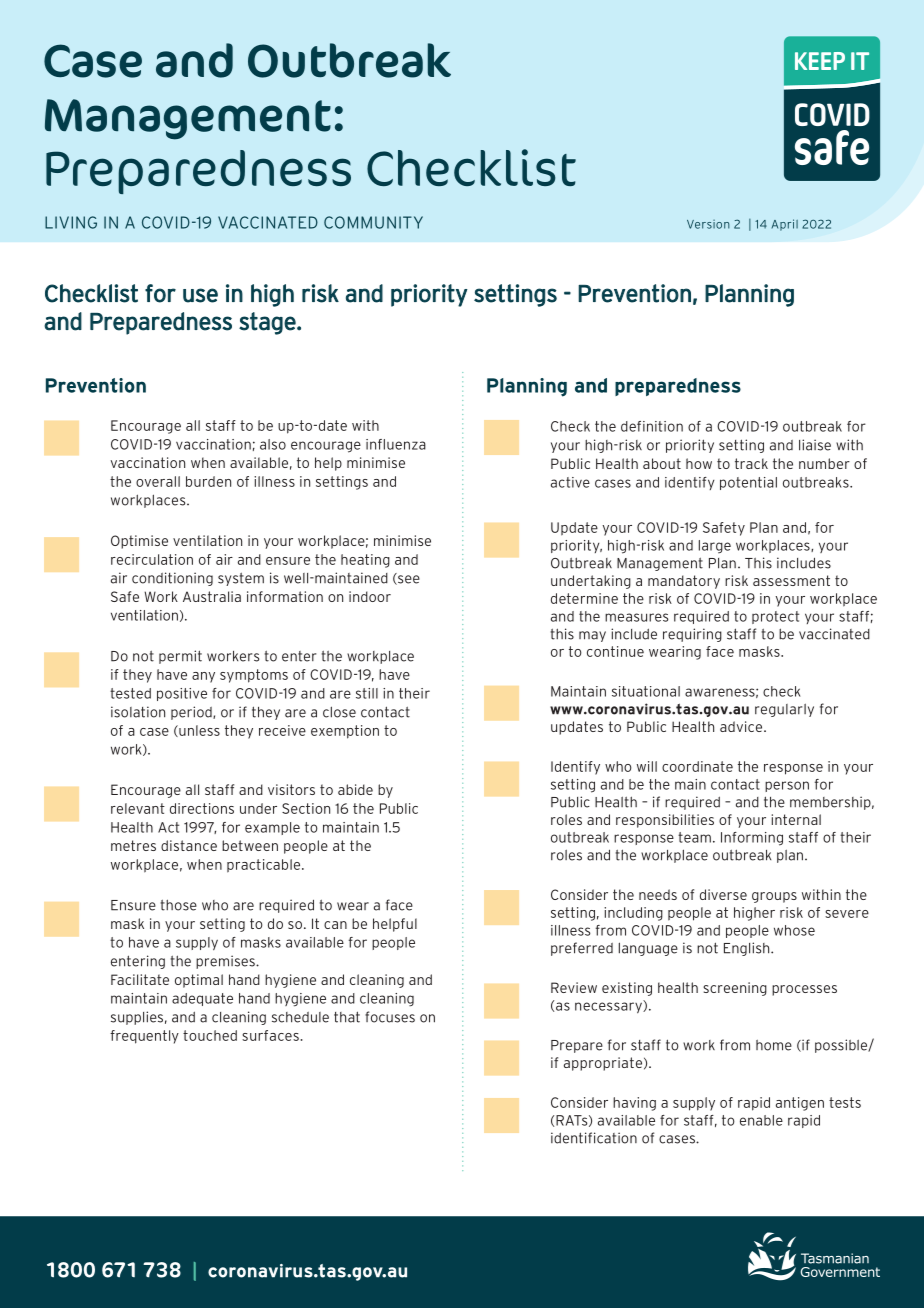 Image resolution: width=924 pixels, height=1308 pixels. Describe the element at coordinates (71, 222) in the page. I see `LIVING` at that location.
